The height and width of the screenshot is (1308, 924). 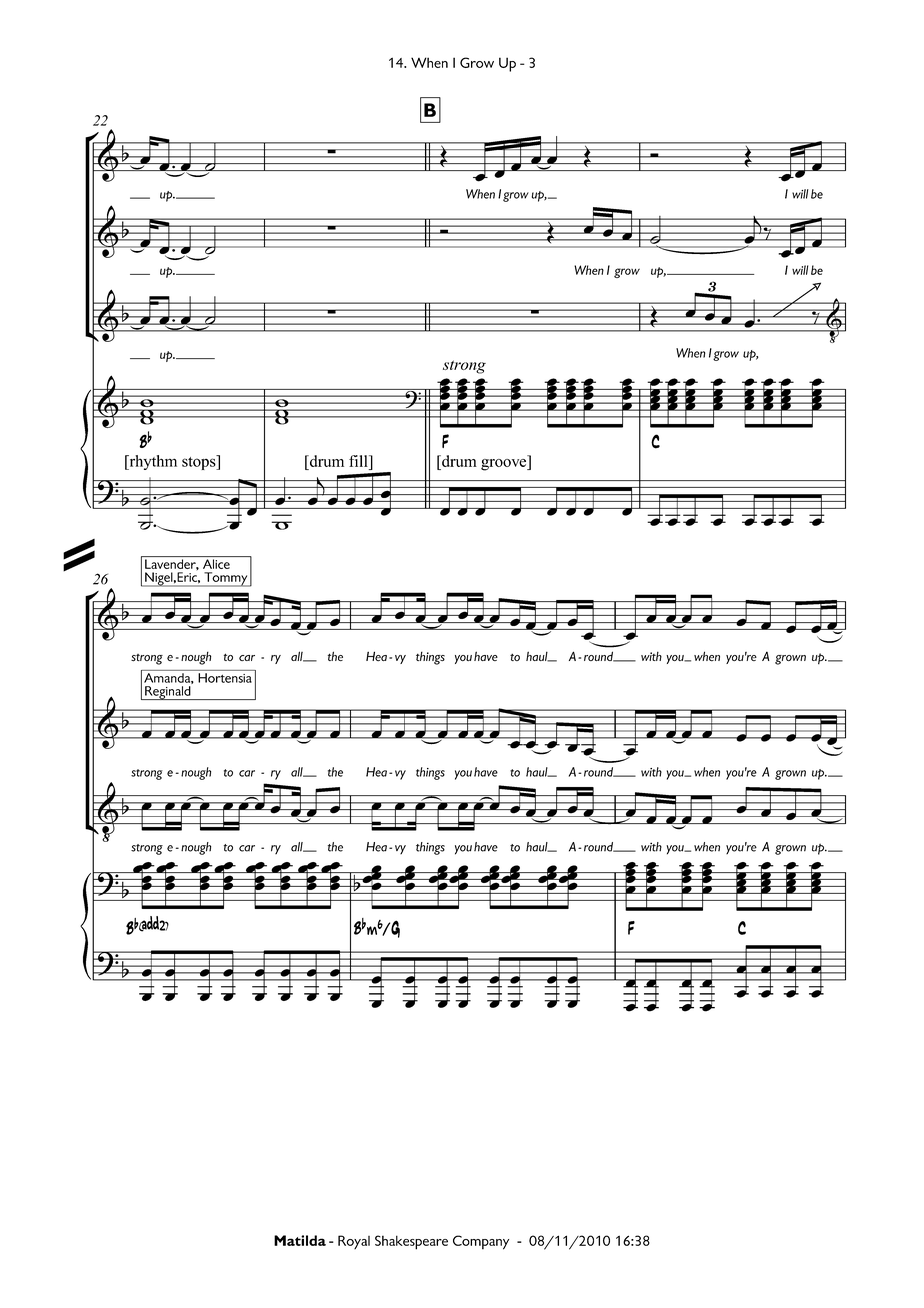 What do you see at coordinates (226, 579) in the screenshot?
I see `Tommy` at bounding box center [226, 579].
